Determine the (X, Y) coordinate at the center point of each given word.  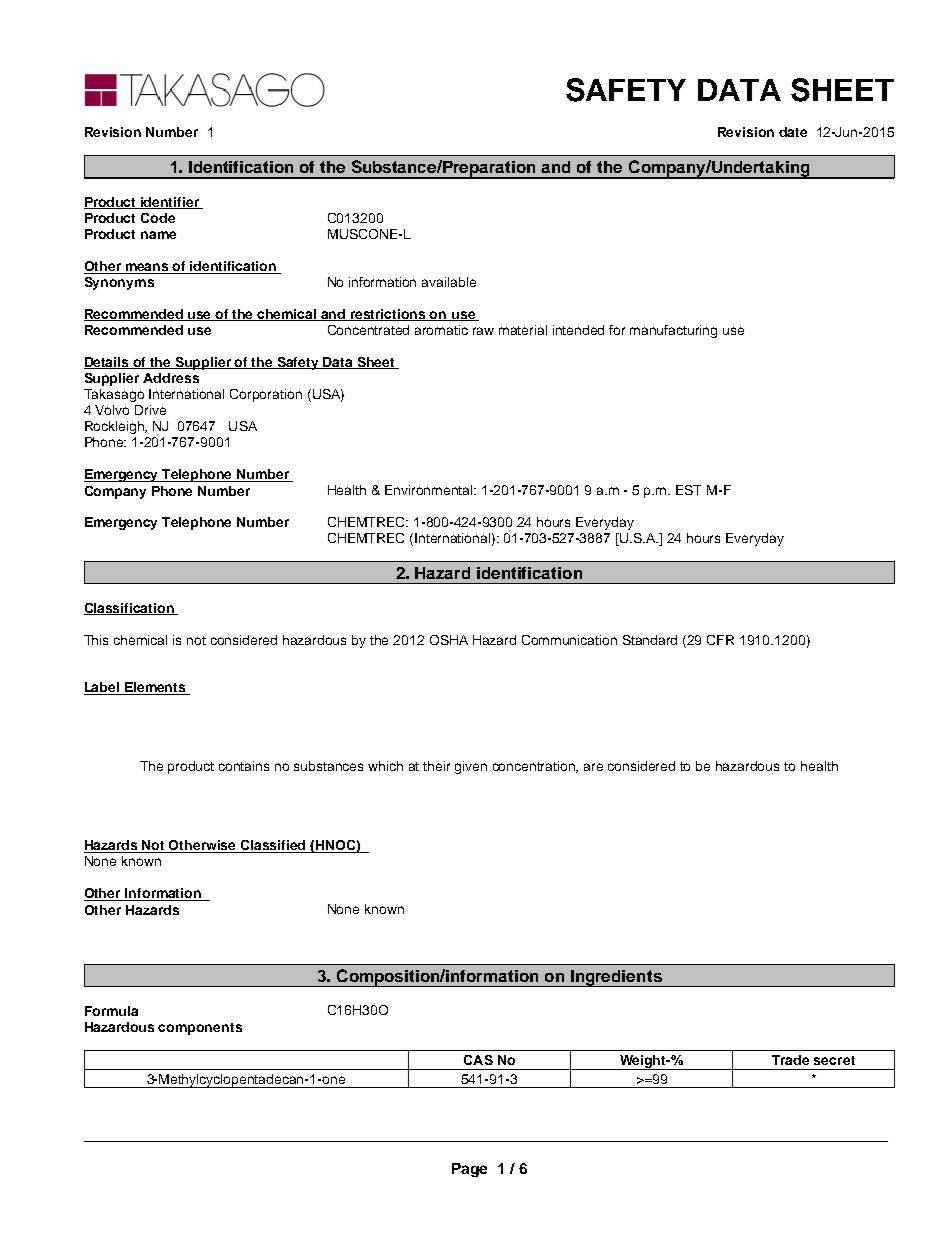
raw (483, 331)
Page (469, 1170)
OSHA (449, 640)
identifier (170, 203)
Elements (155, 688)
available (449, 282)
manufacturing (673, 331)
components (200, 1029)
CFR (720, 640)
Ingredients (616, 978)
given (471, 767)
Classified (274, 846)
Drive (150, 410)
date (793, 132)
